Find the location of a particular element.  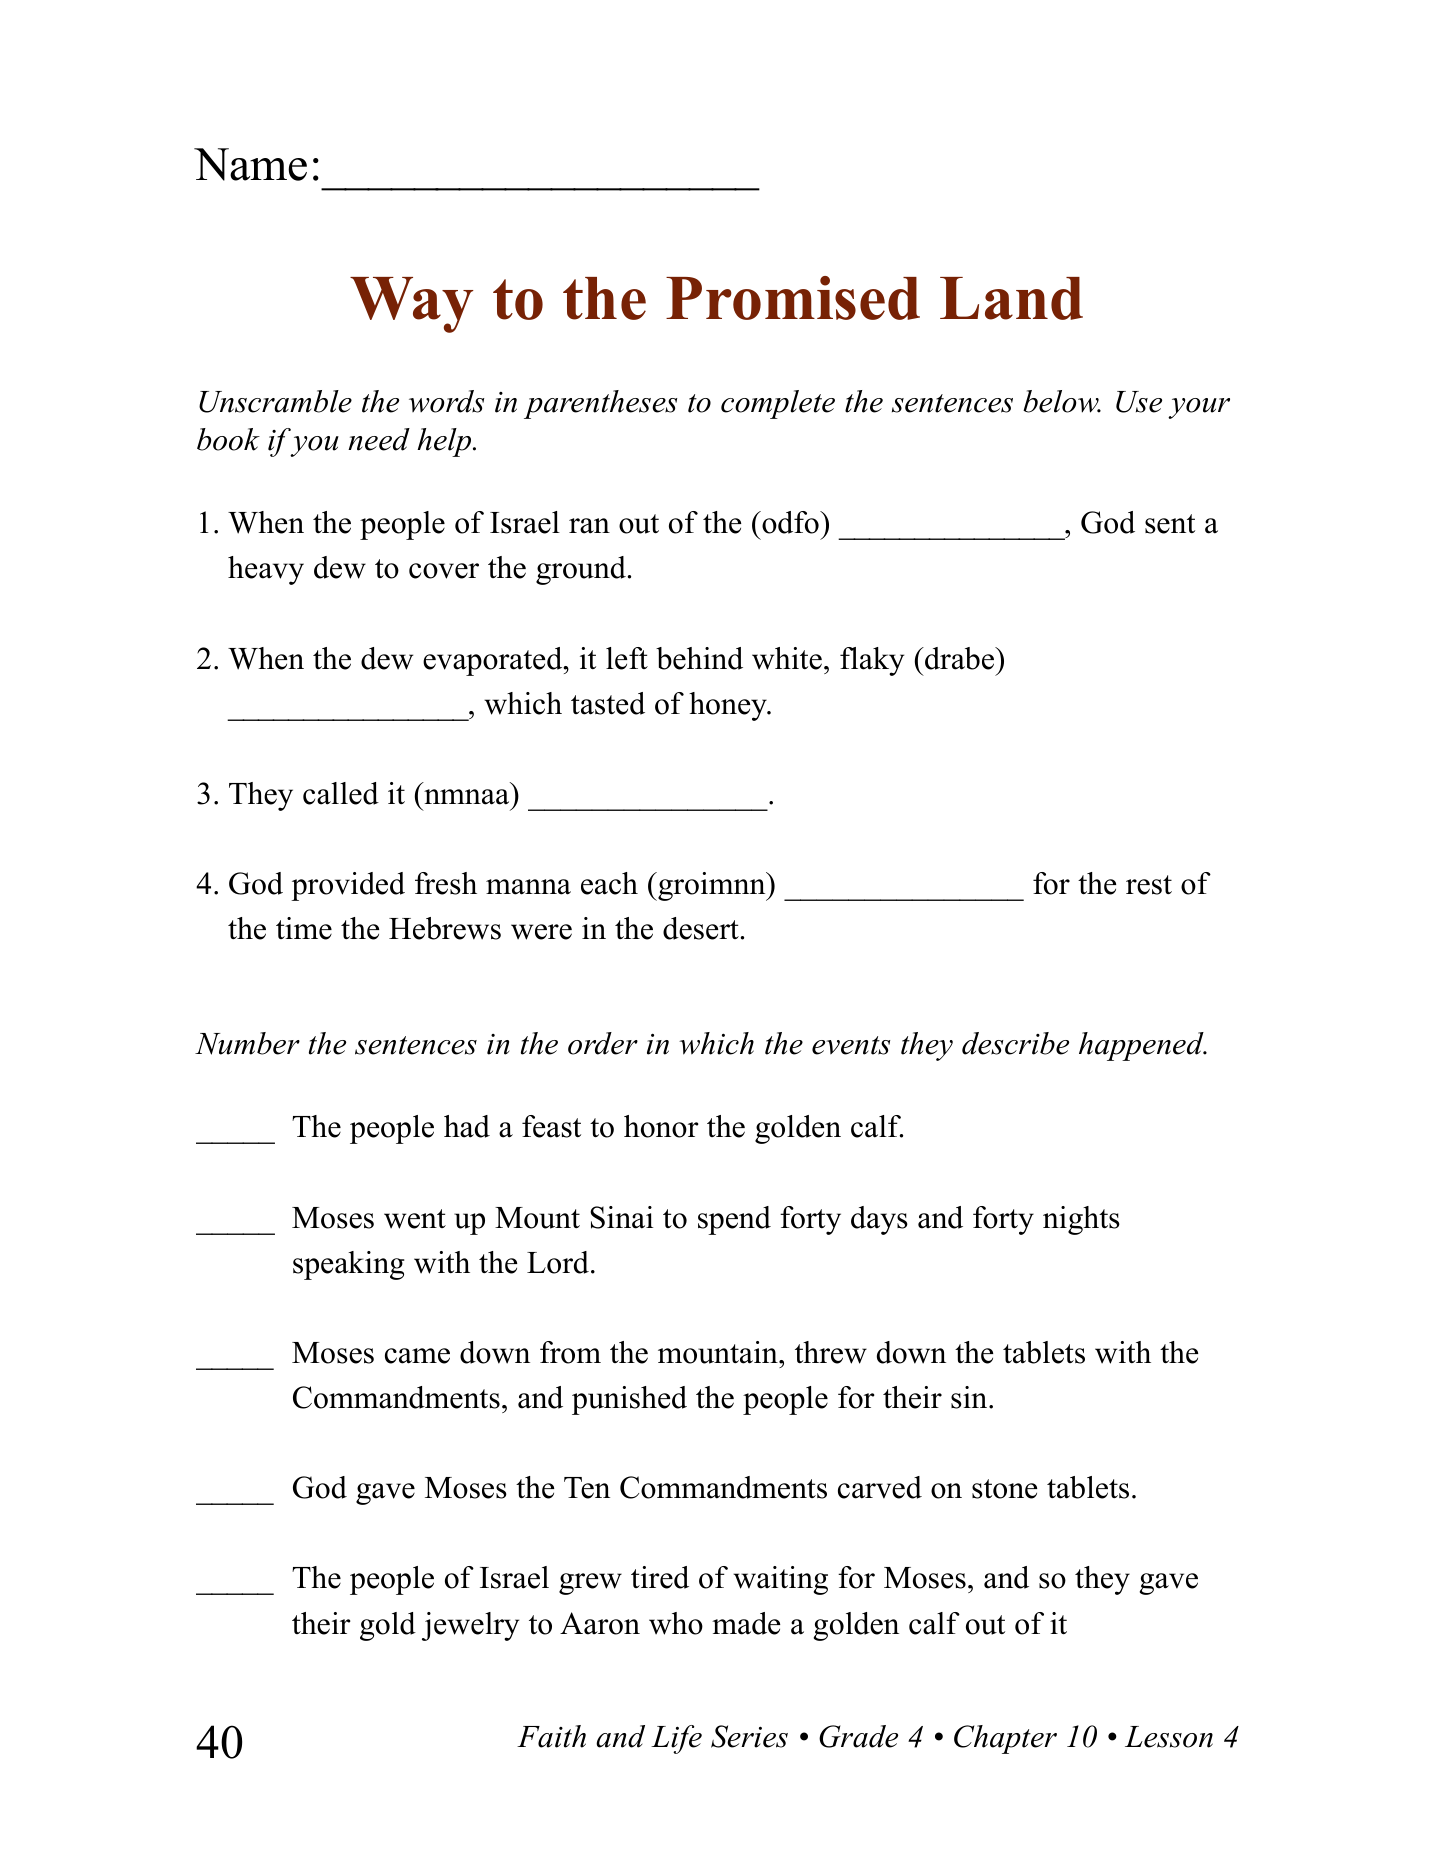

Promised is located at coordinates (793, 298).
